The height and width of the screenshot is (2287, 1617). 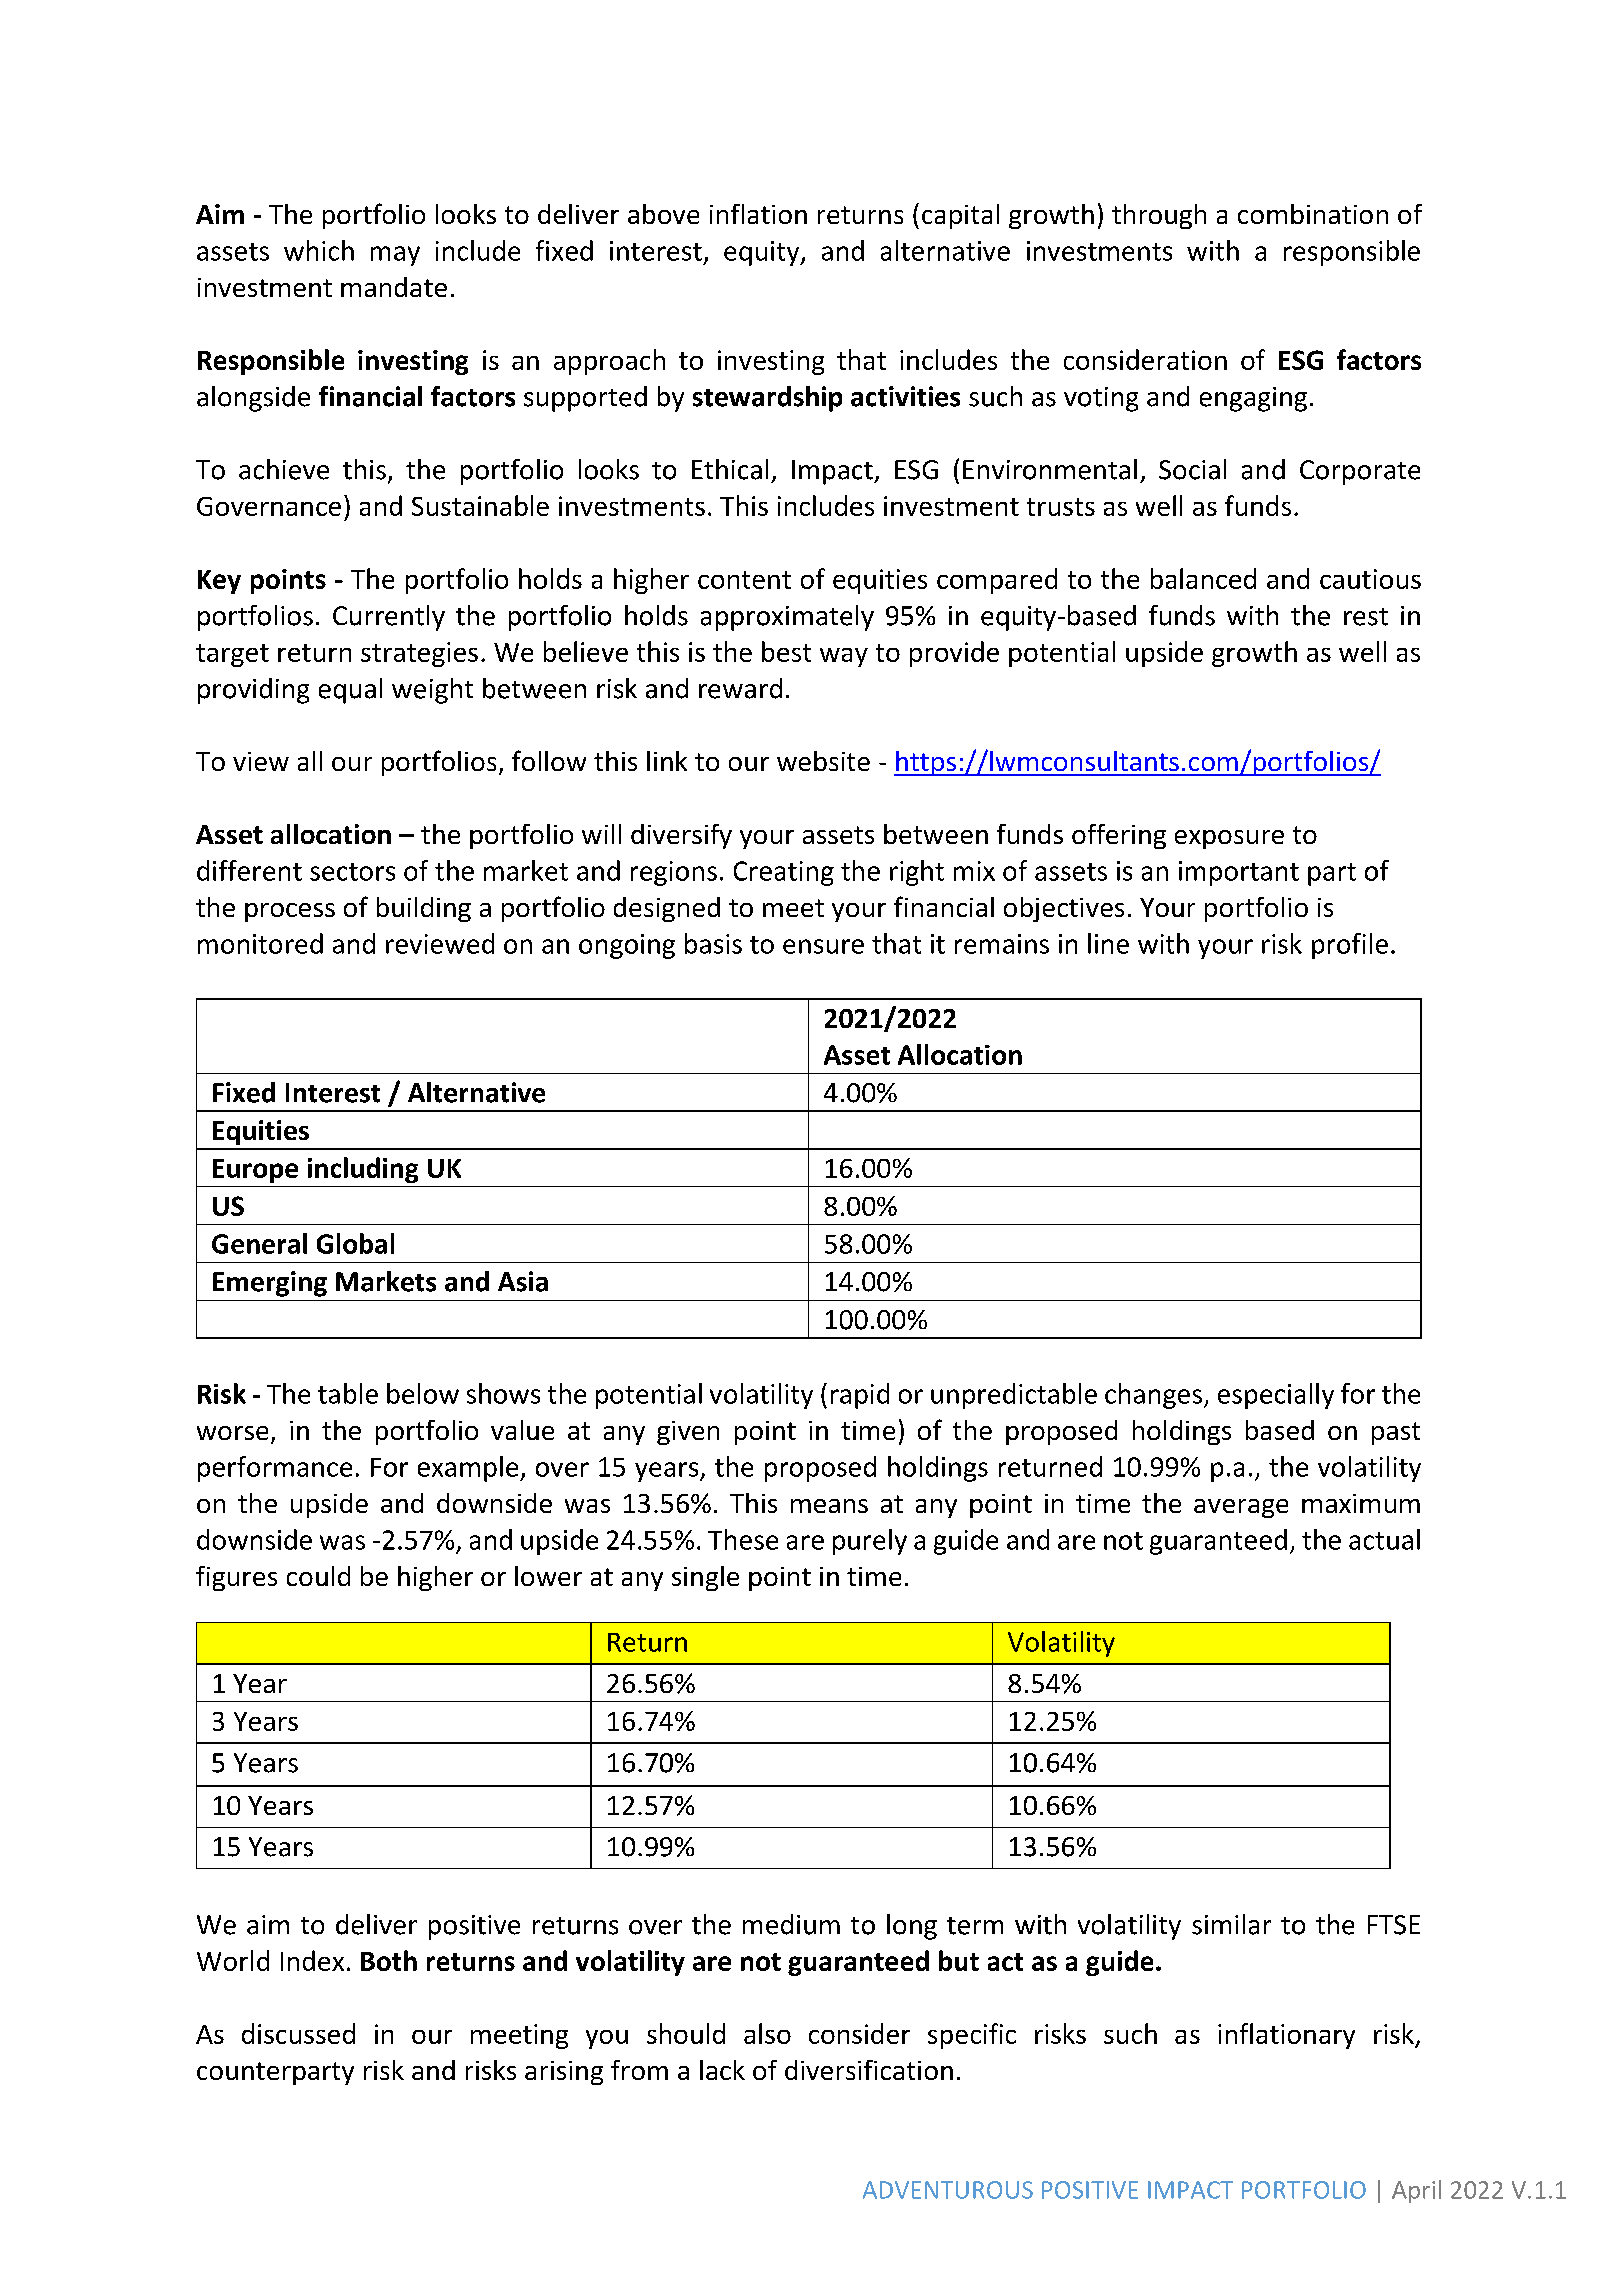 What do you see at coordinates (350, 691) in the screenshot?
I see `equal` at bounding box center [350, 691].
